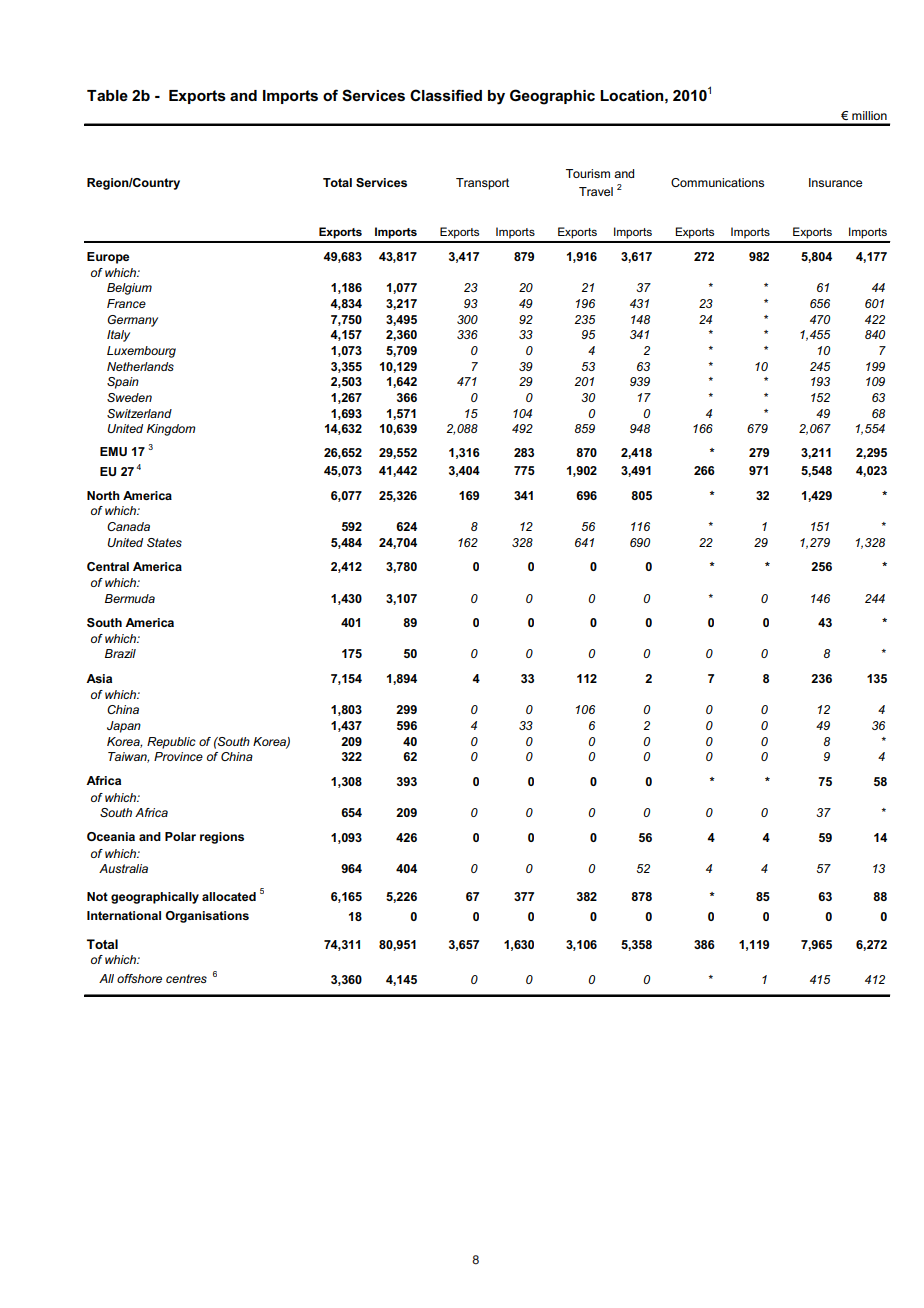 The height and width of the document is (1308, 924). What do you see at coordinates (717, 182) in the document?
I see `Communications` at bounding box center [717, 182].
